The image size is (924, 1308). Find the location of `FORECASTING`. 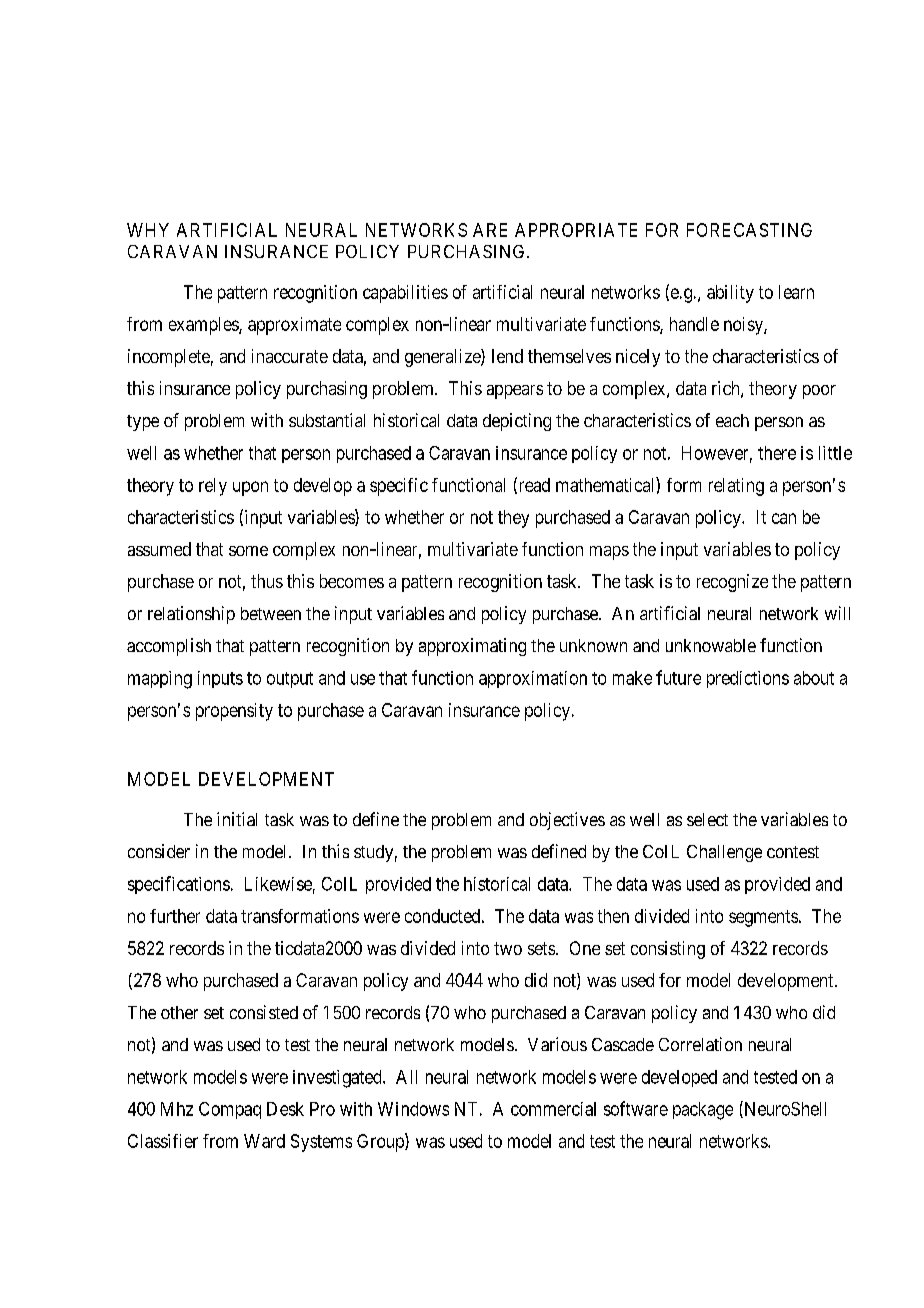

FORECASTING is located at coordinates (749, 230).
